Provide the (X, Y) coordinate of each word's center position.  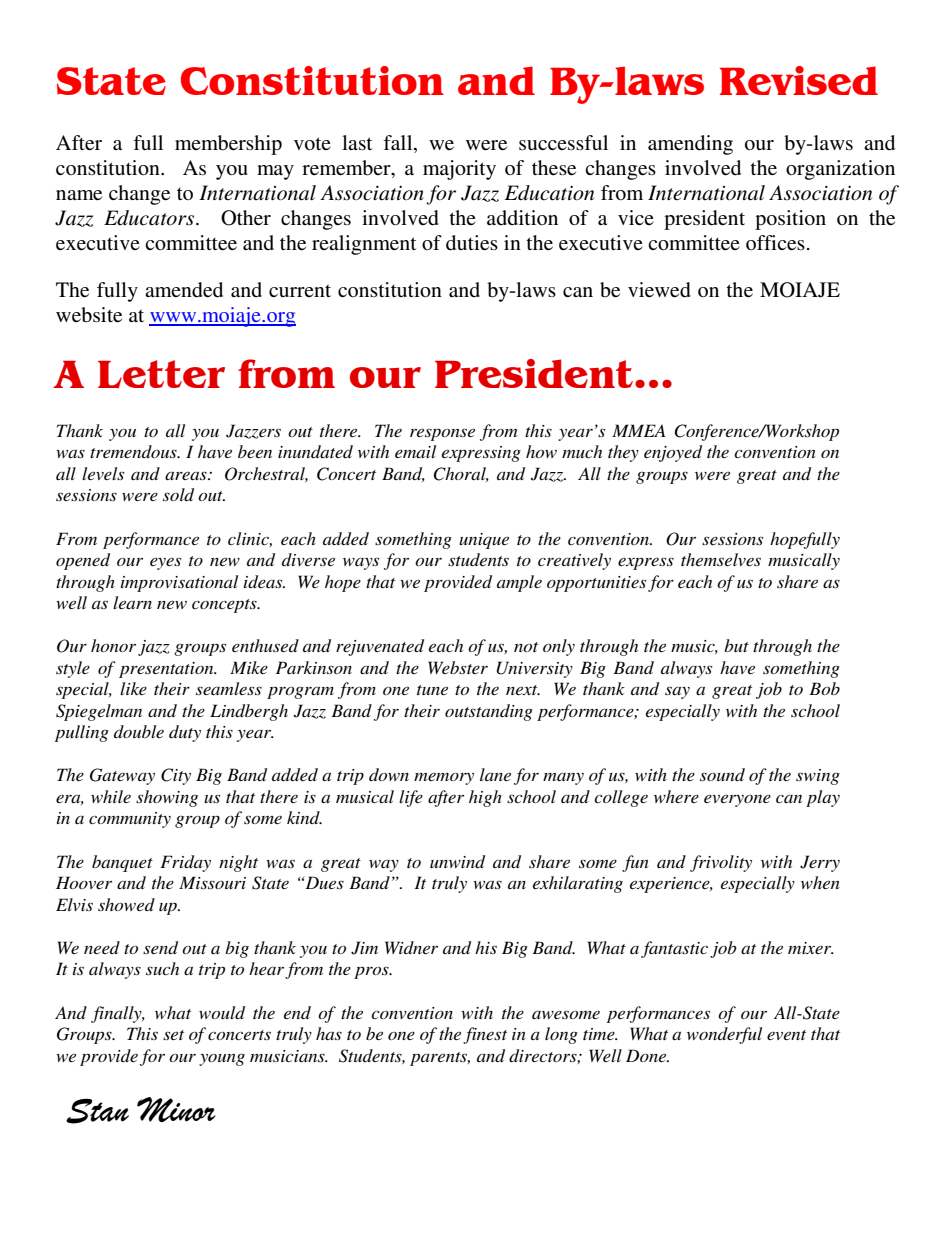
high (485, 798)
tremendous (134, 451)
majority (459, 170)
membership (228, 145)
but (736, 645)
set (173, 1035)
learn (132, 602)
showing (167, 798)
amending (690, 145)
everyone (737, 800)
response (442, 434)
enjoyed (673, 453)
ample (519, 583)
